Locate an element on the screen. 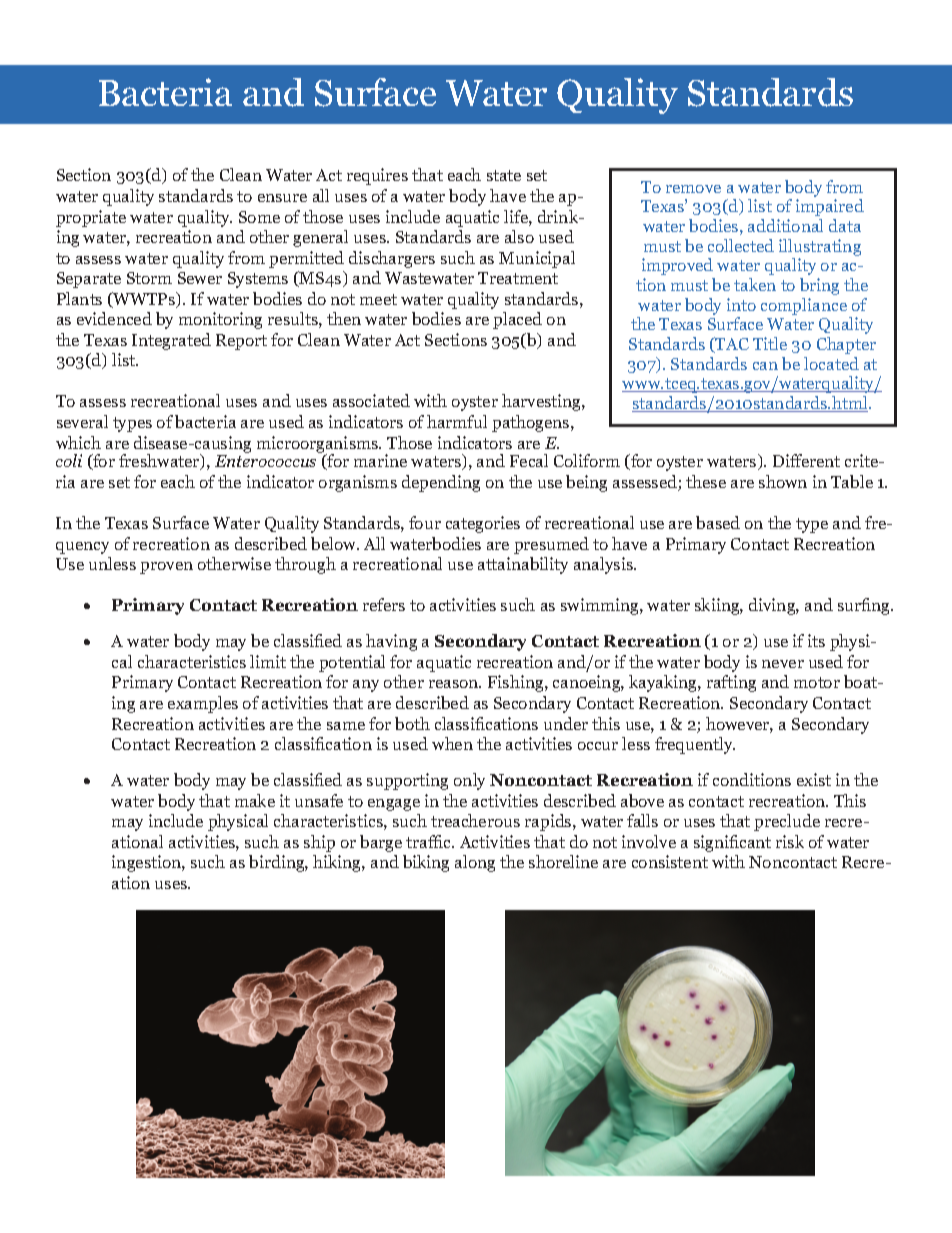 This screenshot has width=952, height=1233. impaired is located at coordinates (830, 207).
